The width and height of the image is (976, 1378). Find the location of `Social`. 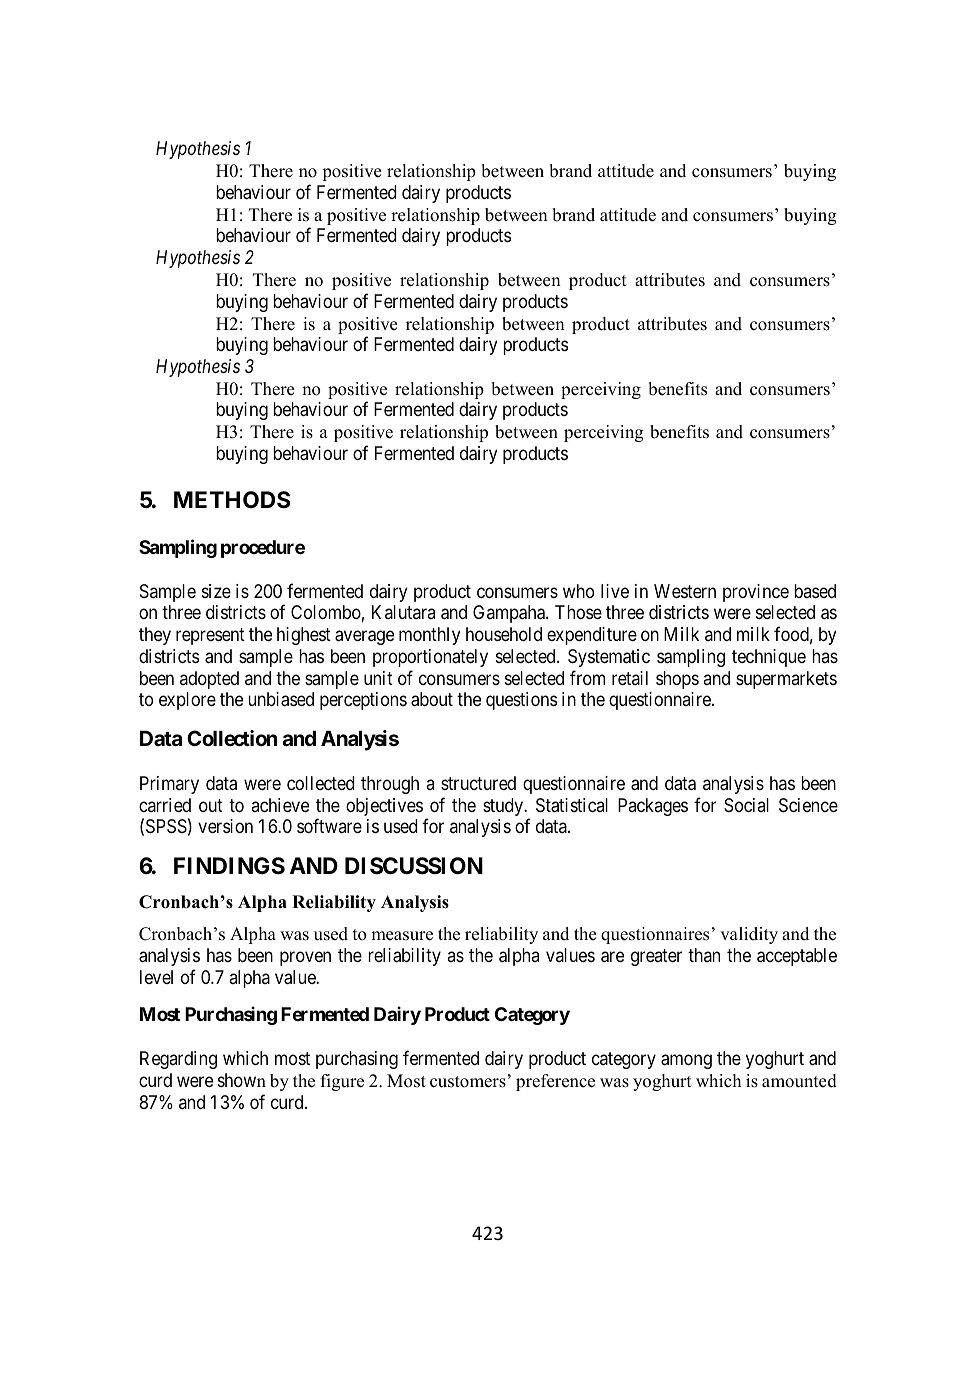

Social is located at coordinates (746, 805).
